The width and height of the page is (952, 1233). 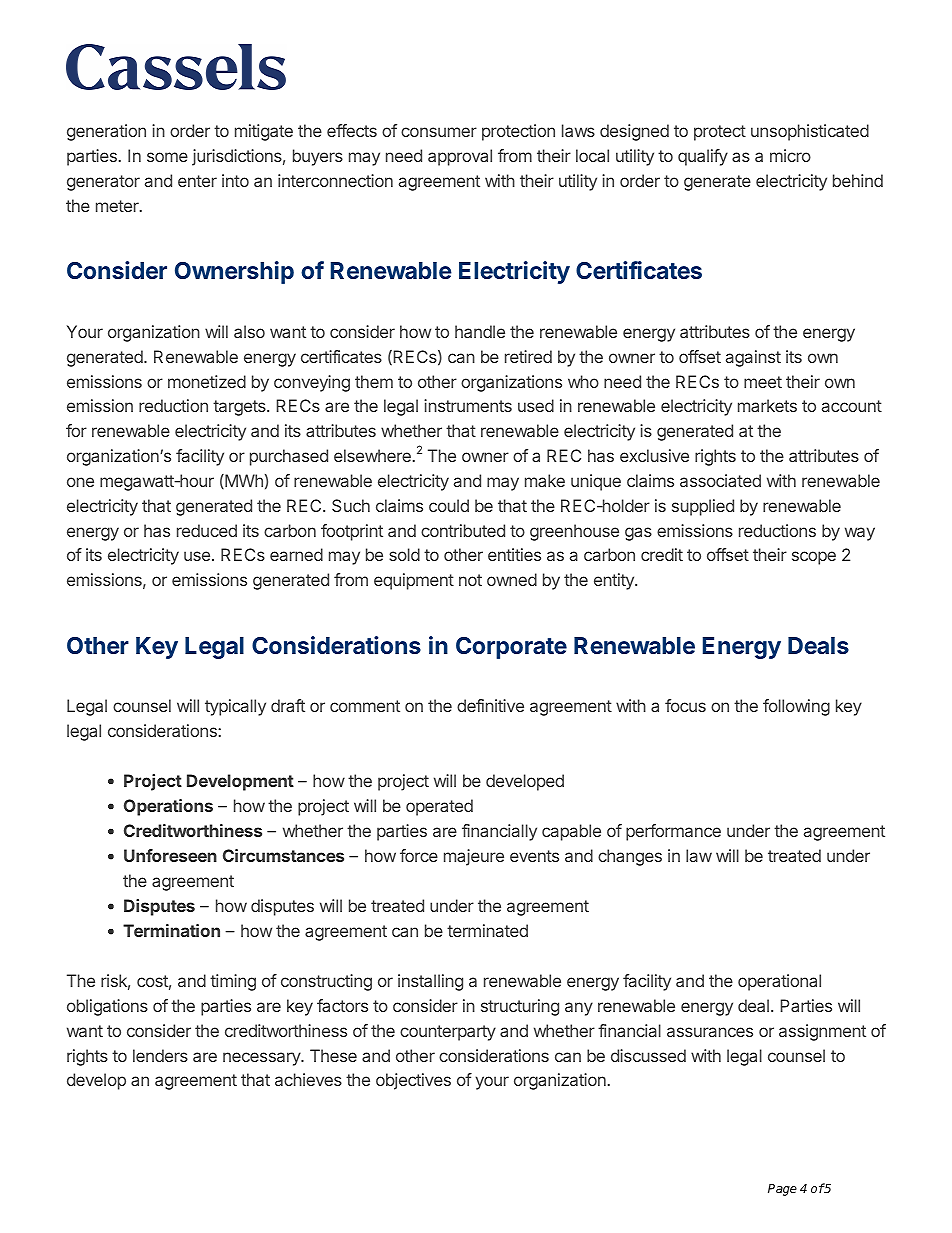 What do you see at coordinates (197, 181) in the page?
I see `enter` at bounding box center [197, 181].
